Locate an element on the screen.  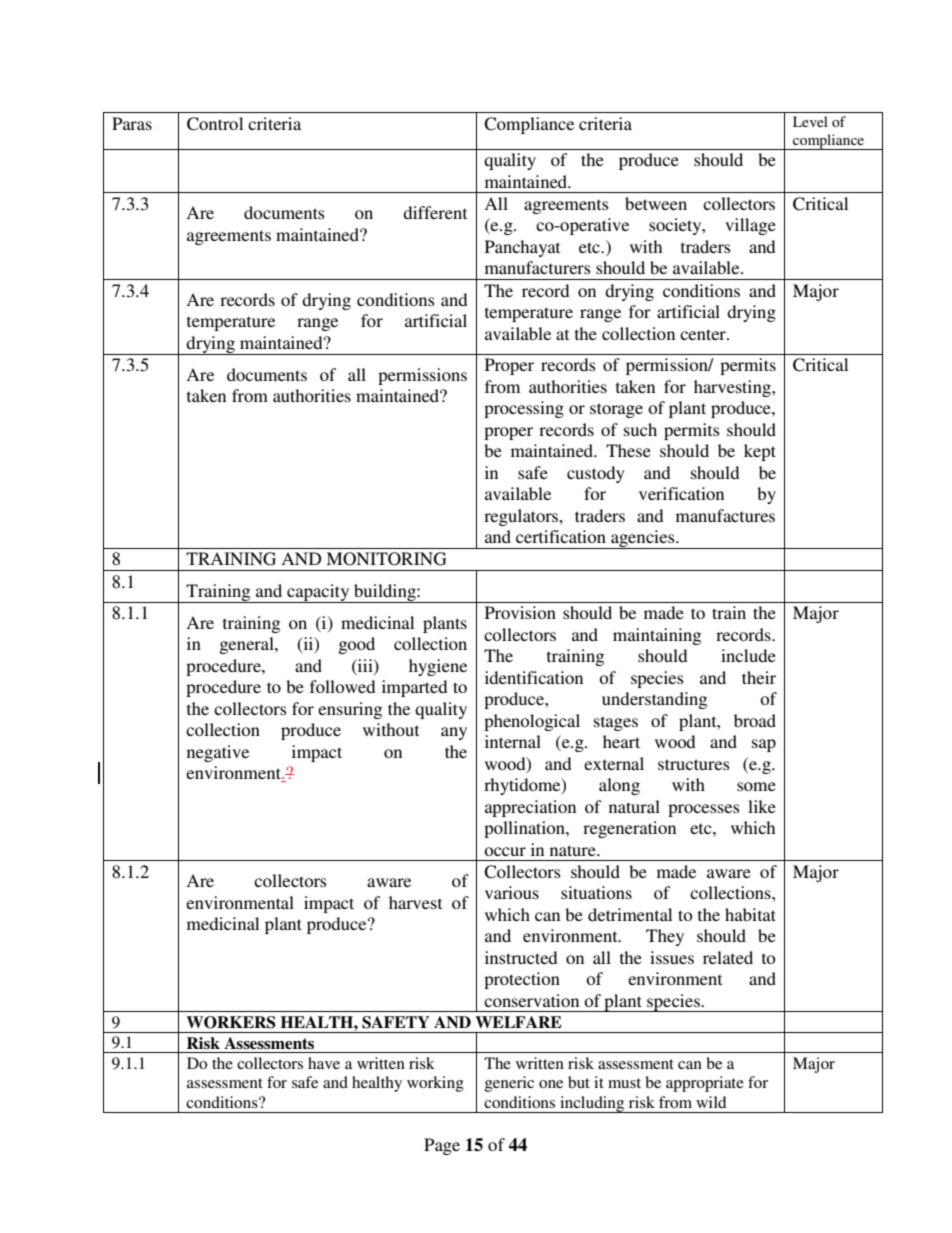
Page is located at coordinates (442, 1146).
